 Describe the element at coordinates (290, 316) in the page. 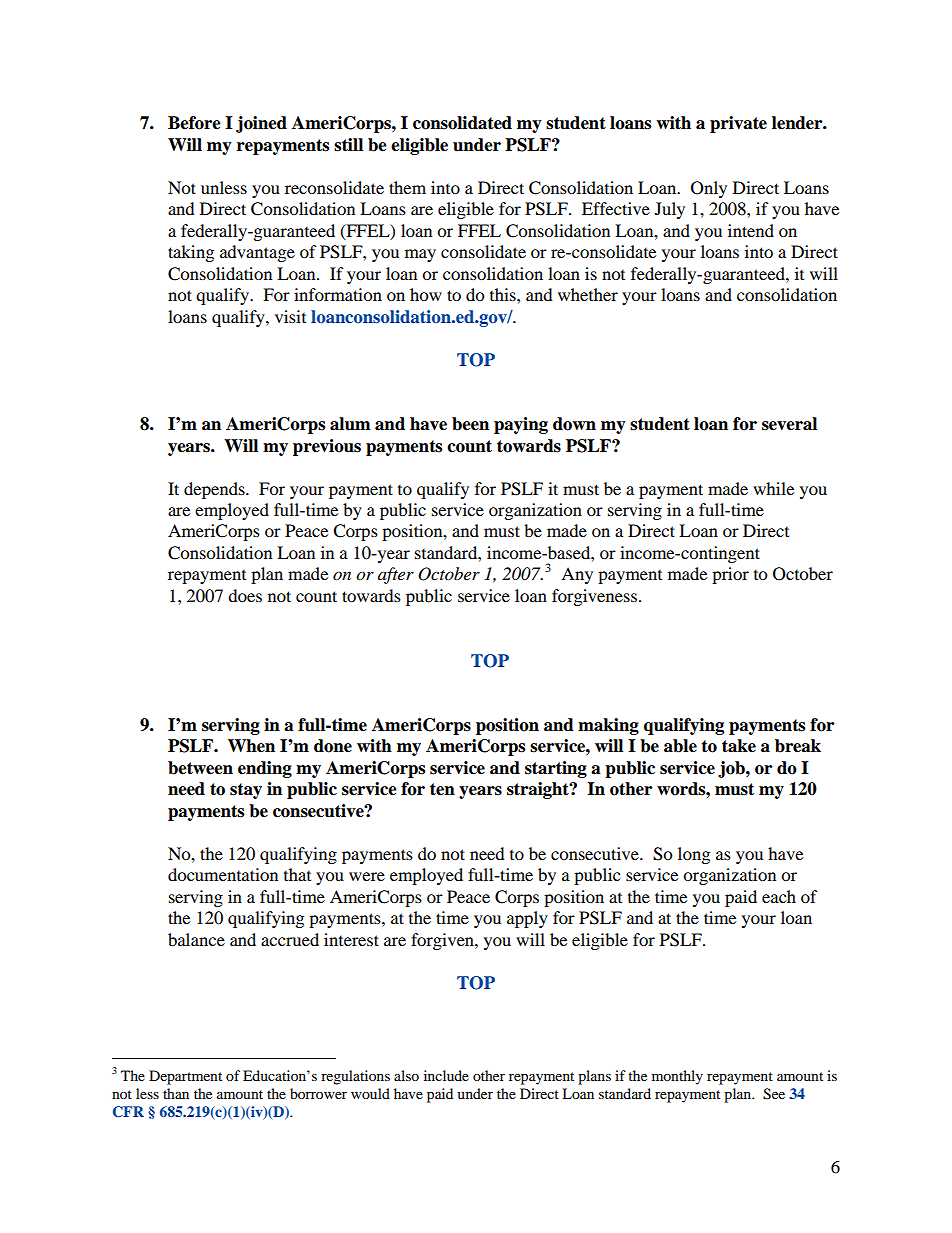

I see `visit` at that location.
